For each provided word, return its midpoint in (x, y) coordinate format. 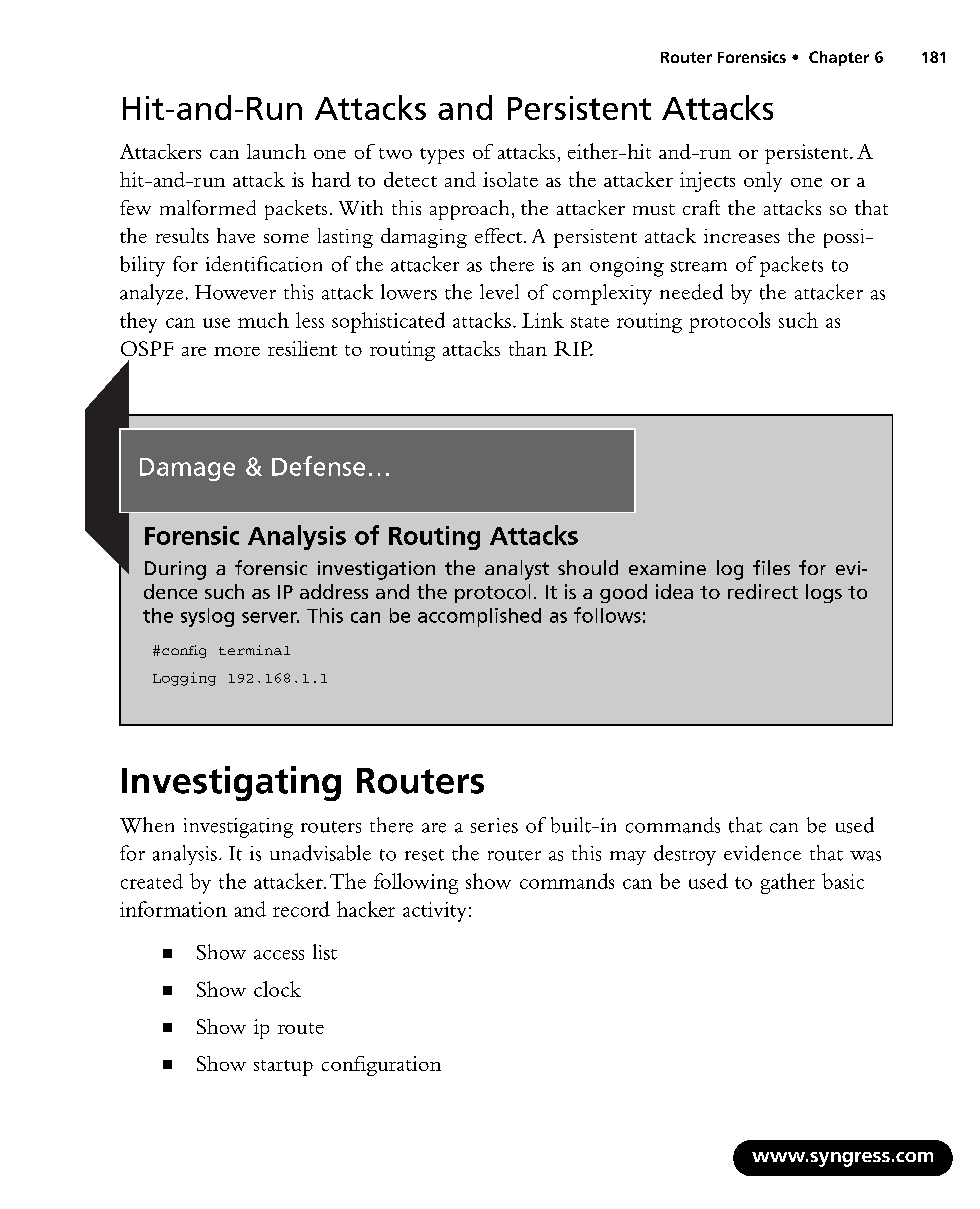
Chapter (839, 58)
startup (283, 1068)
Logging (184, 679)
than (528, 348)
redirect (763, 591)
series (494, 825)
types (442, 156)
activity (434, 912)
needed (691, 292)
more (237, 351)
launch (276, 151)
